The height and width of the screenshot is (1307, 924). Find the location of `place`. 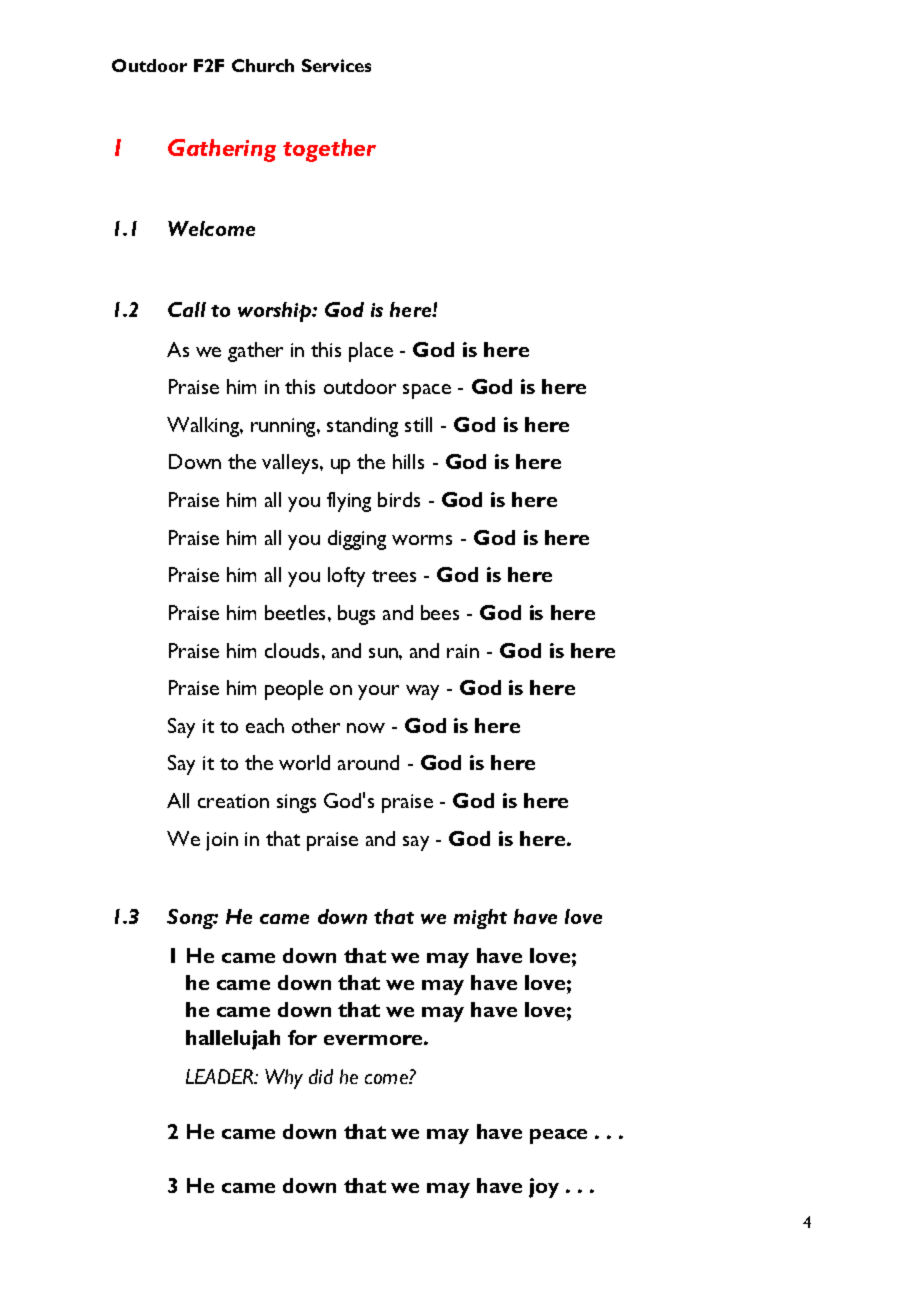

place is located at coordinates (371, 352).
